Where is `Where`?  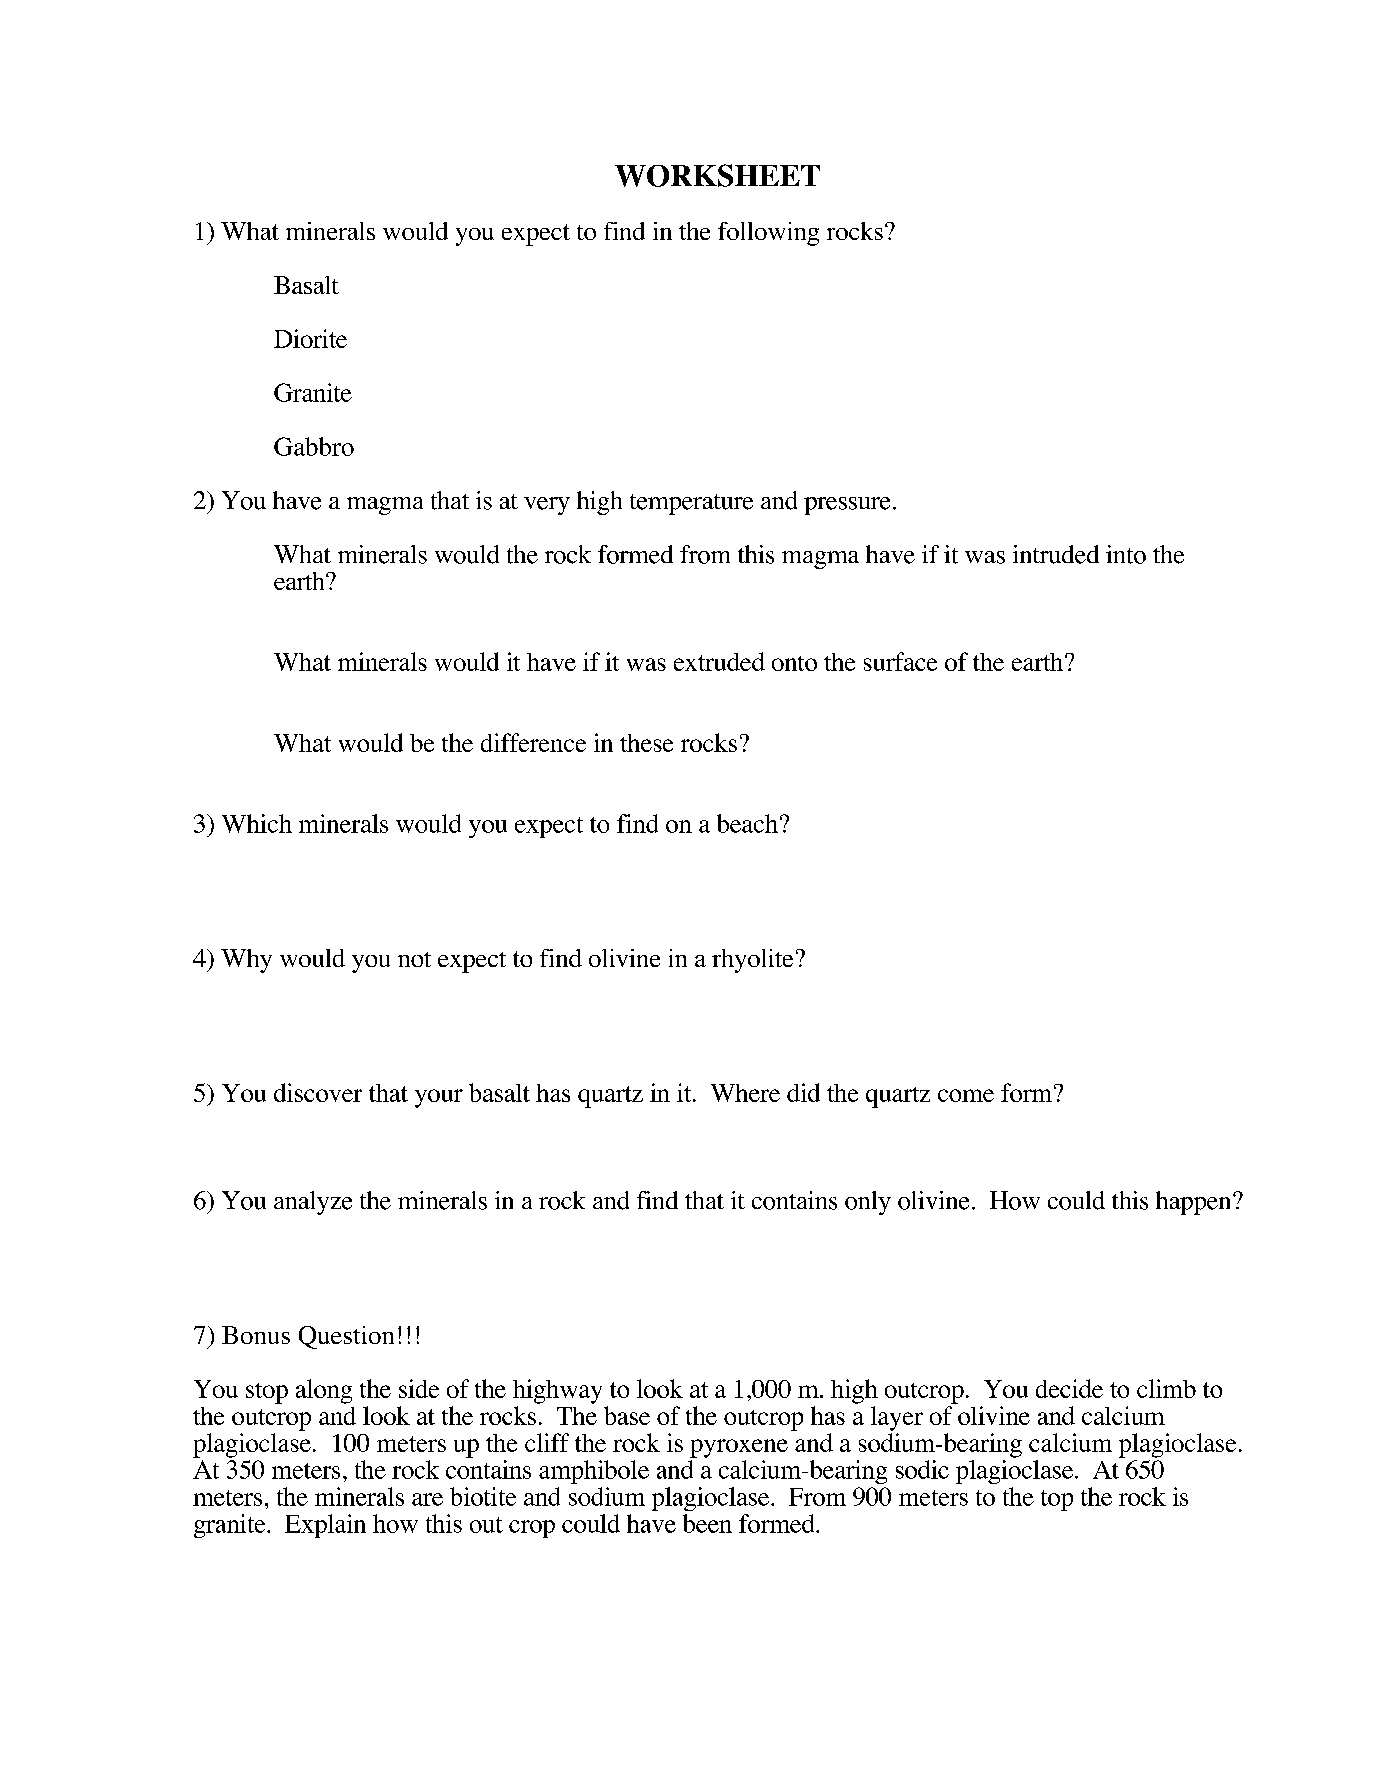
Where is located at coordinates (745, 1093).
